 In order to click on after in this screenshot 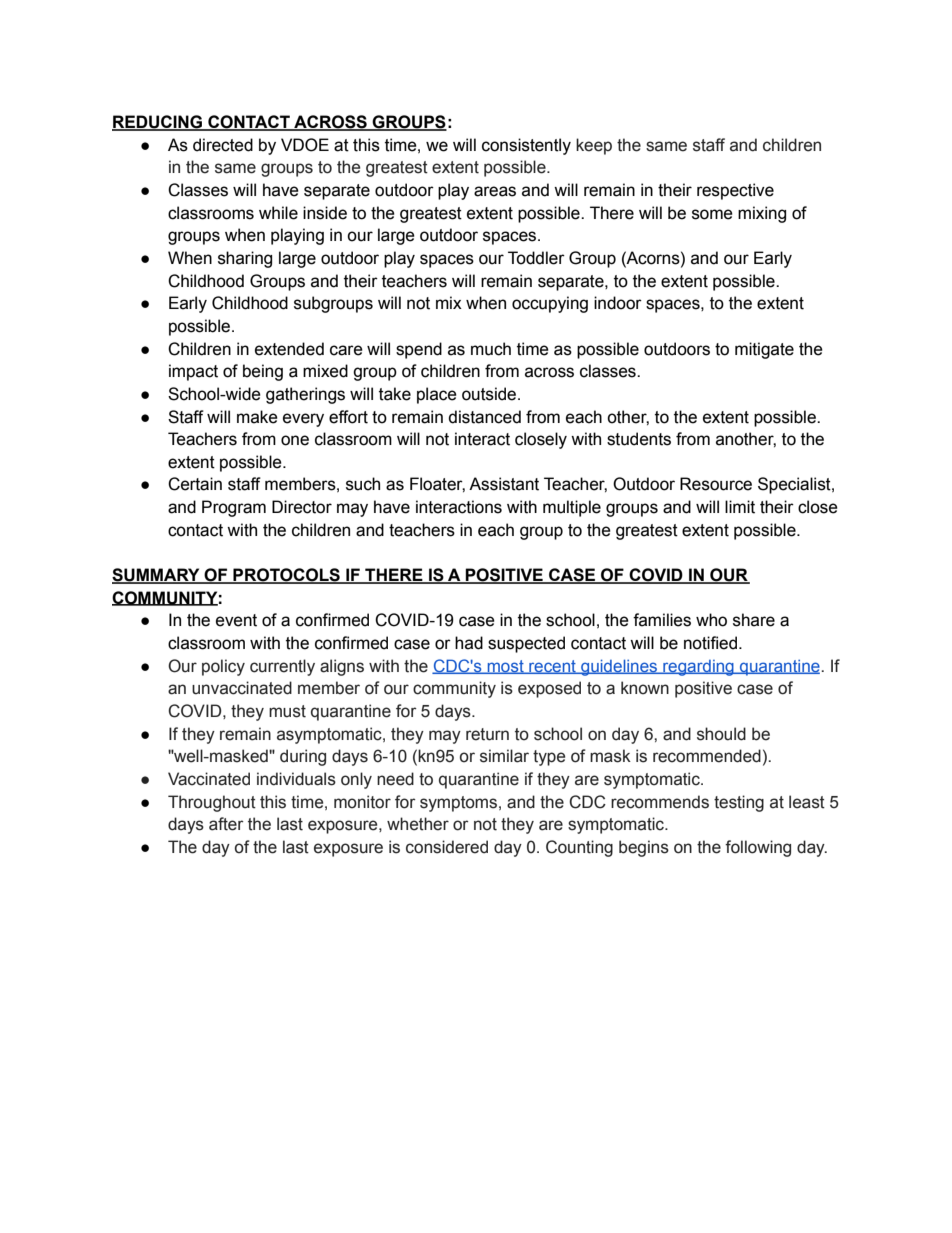, I will do `click(226, 824)`.
